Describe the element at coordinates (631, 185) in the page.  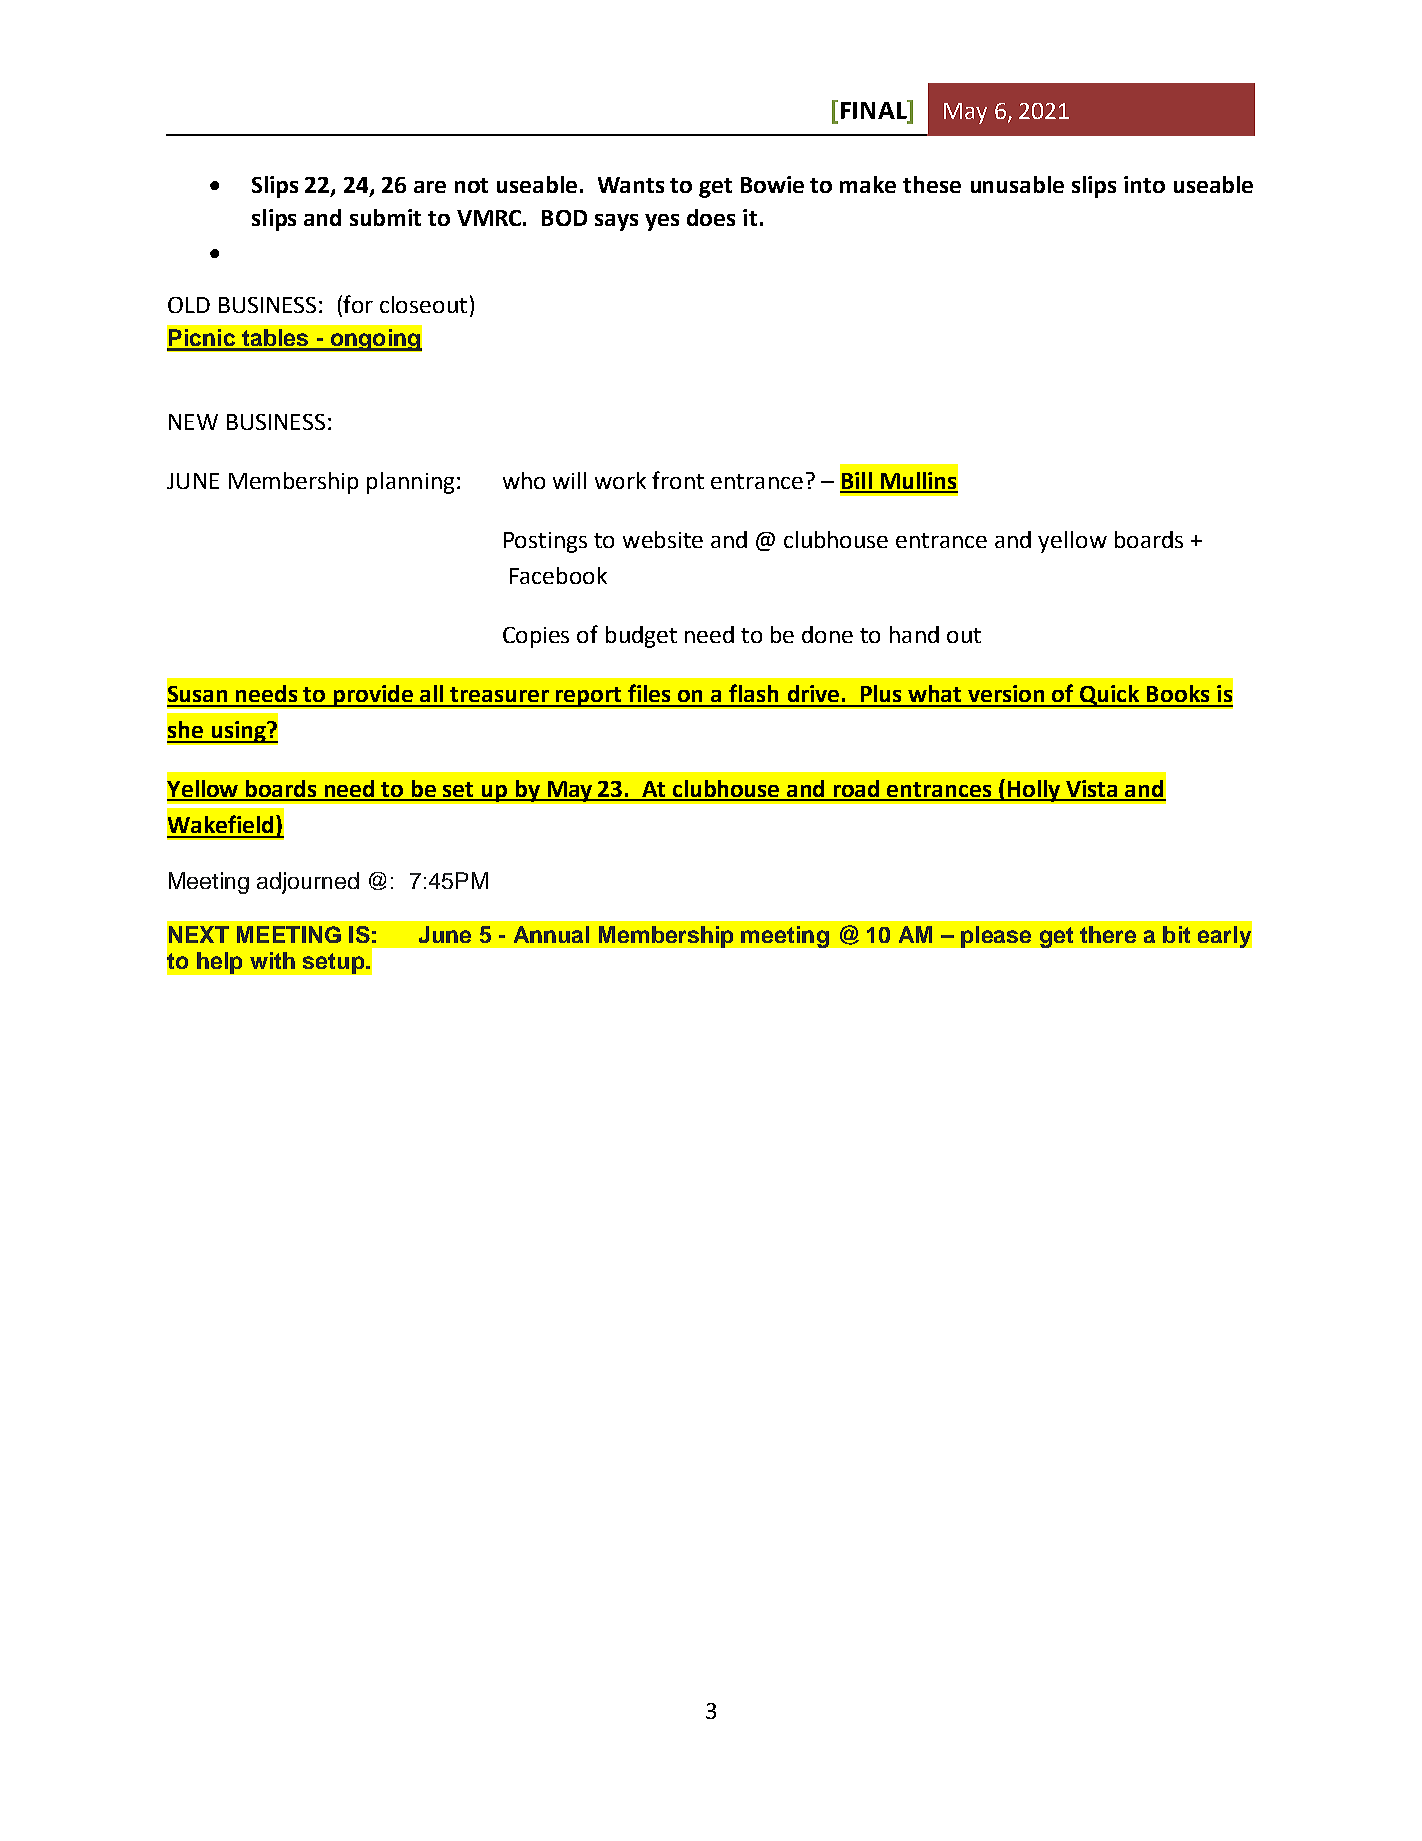
I see `Wants` at that location.
